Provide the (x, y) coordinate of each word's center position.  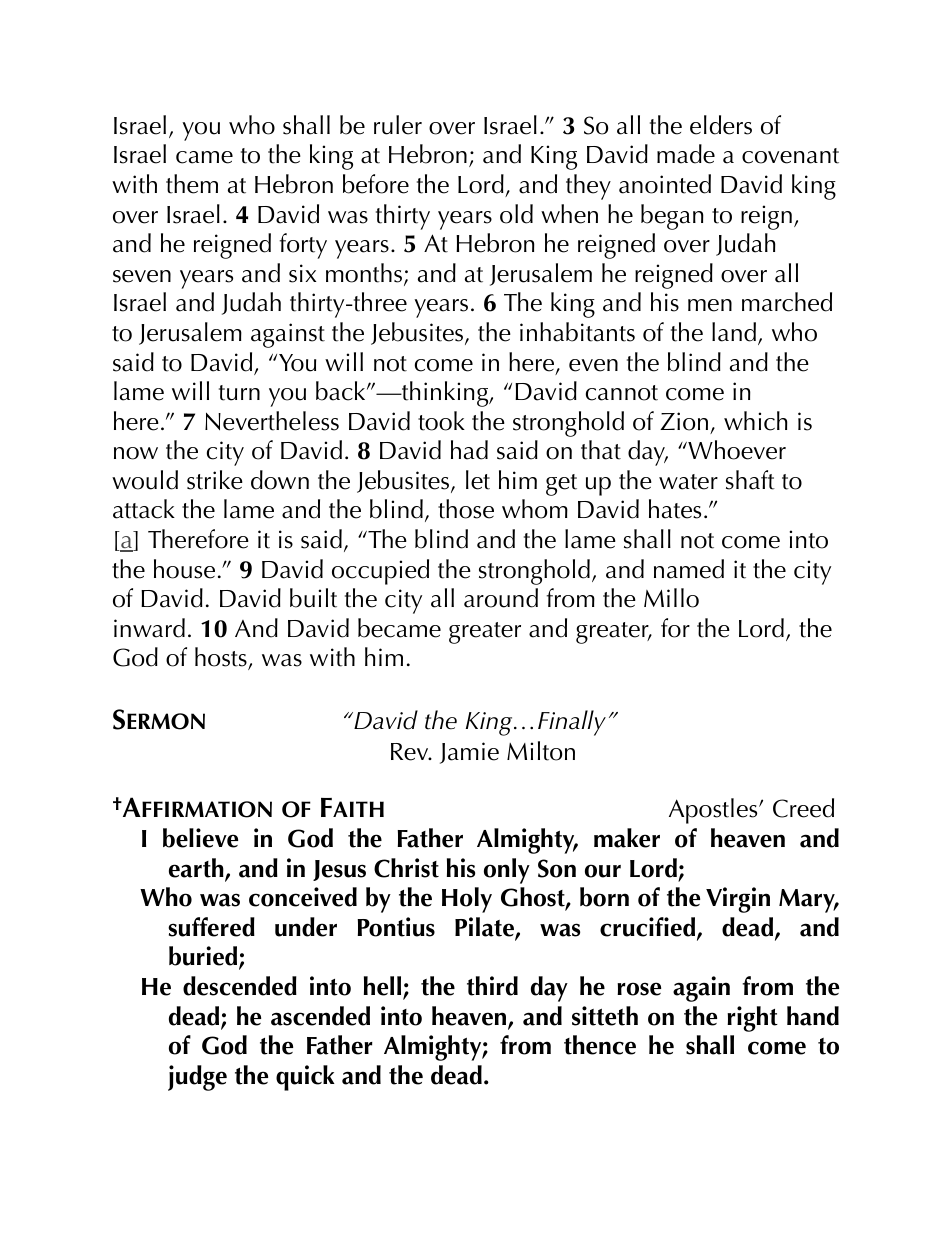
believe (200, 838)
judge (197, 1078)
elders (721, 125)
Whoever (736, 450)
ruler (398, 125)
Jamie (469, 753)
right (752, 1019)
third (492, 986)
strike (215, 480)
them (192, 184)
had (469, 450)
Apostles (714, 811)
